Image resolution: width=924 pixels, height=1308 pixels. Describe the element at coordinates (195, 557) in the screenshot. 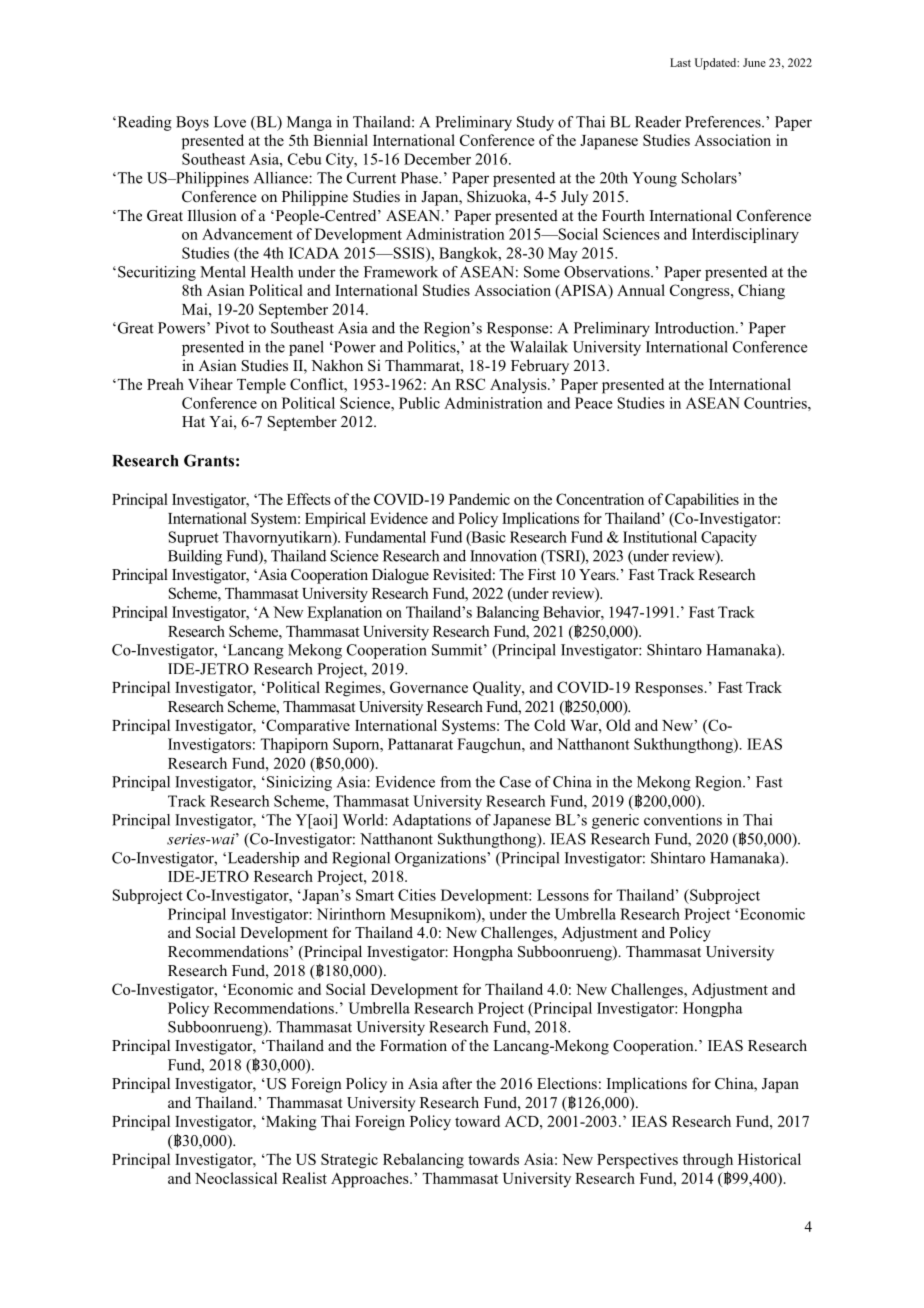

I see `Building` at that location.
